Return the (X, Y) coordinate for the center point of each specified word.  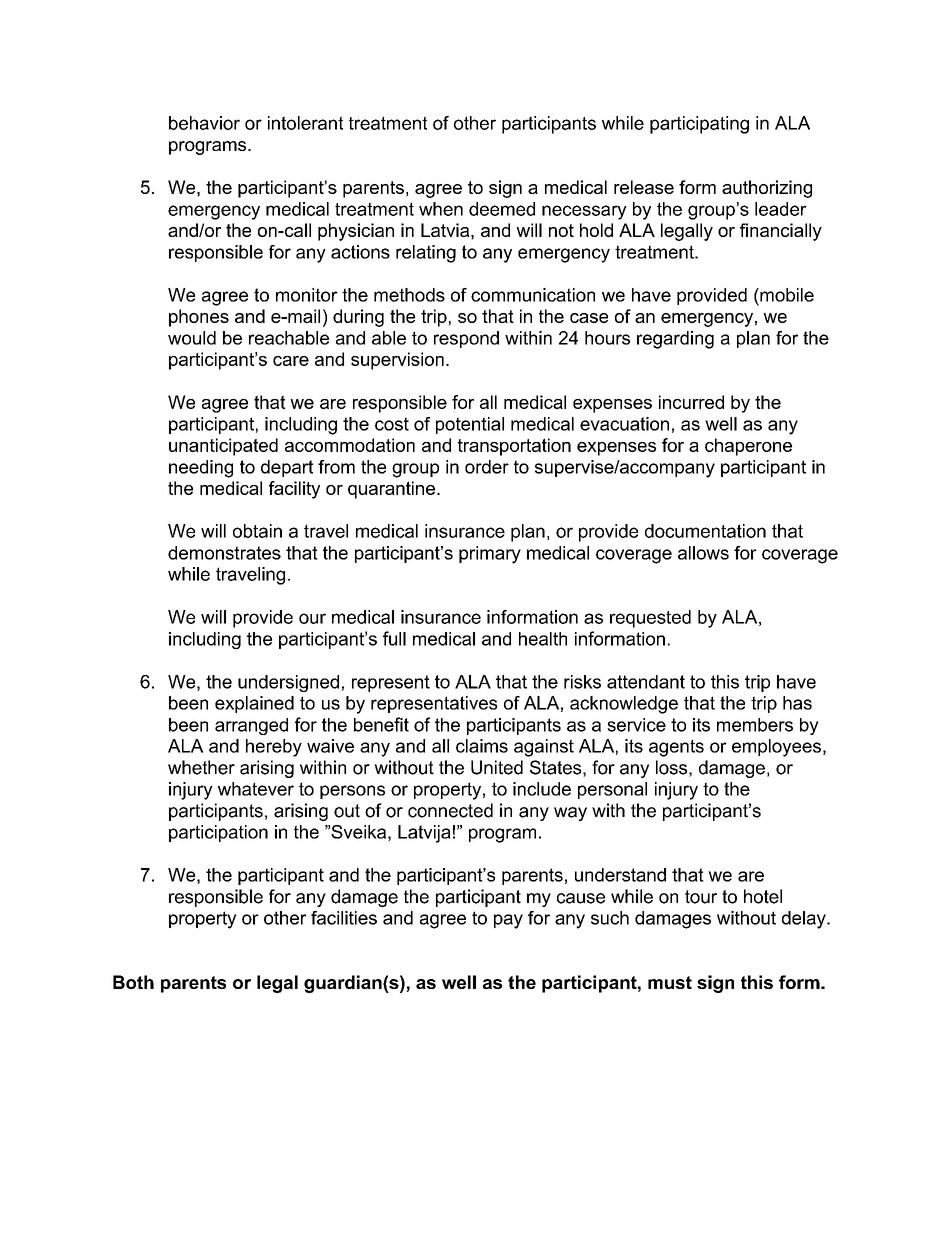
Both (133, 982)
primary (490, 555)
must (670, 982)
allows (703, 553)
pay (508, 921)
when (441, 209)
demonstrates (224, 553)
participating (699, 125)
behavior (204, 123)
